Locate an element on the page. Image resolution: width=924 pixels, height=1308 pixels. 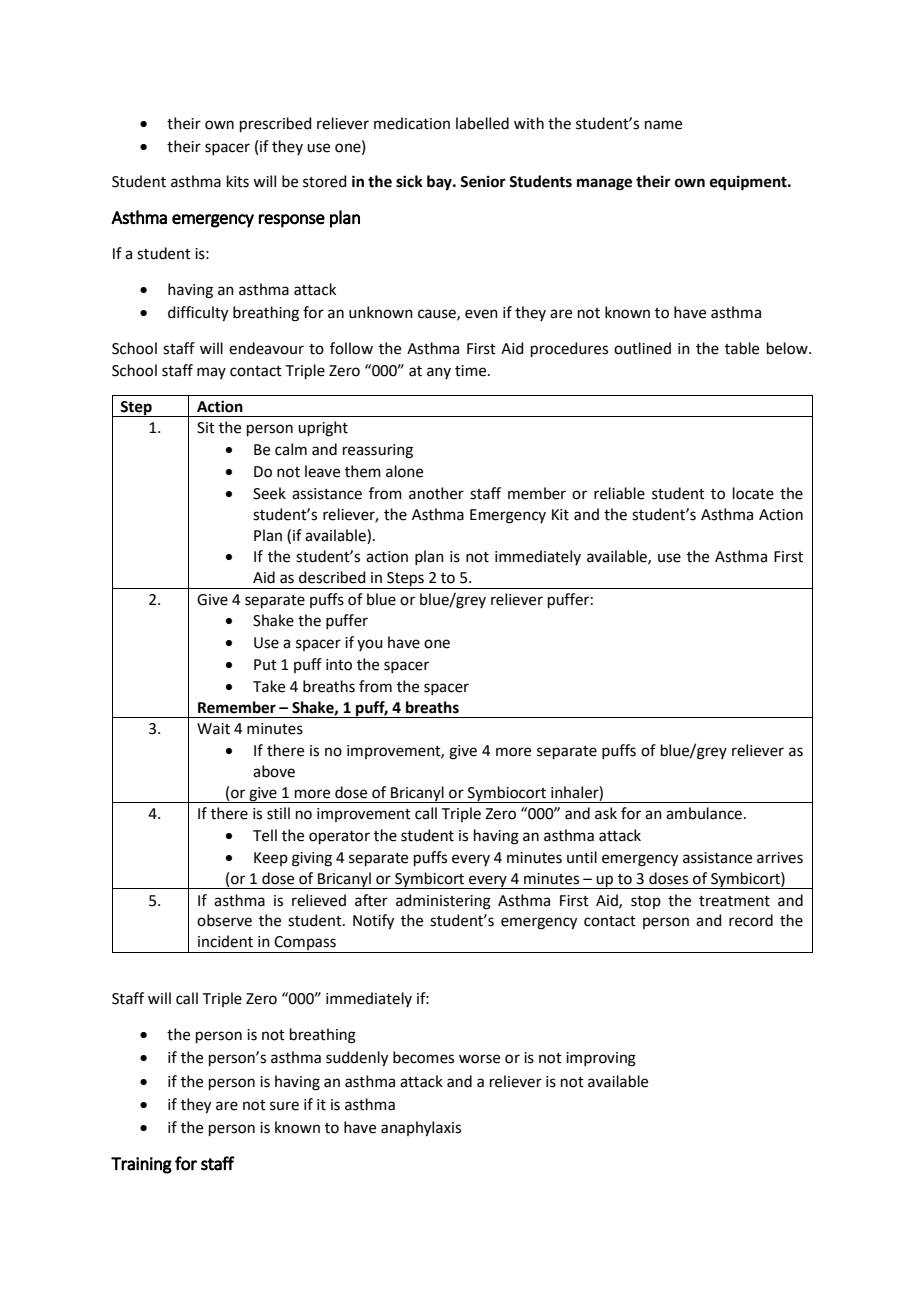
administering is located at coordinates (443, 902).
